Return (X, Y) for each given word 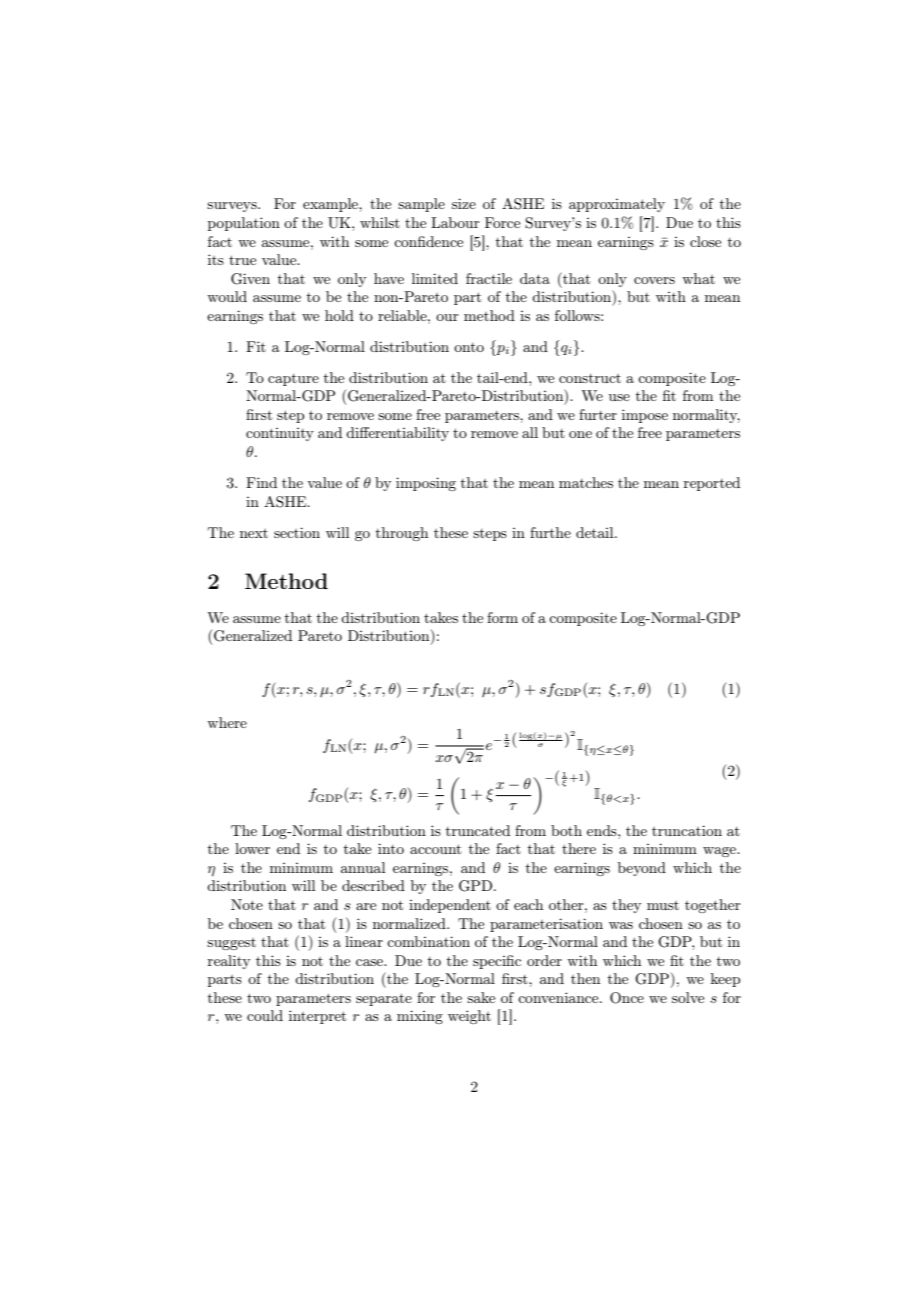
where (227, 722)
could (265, 1015)
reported (712, 484)
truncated (478, 830)
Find (261, 482)
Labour (455, 222)
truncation (687, 830)
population (244, 224)
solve (688, 997)
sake (481, 997)
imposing (426, 484)
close (705, 241)
